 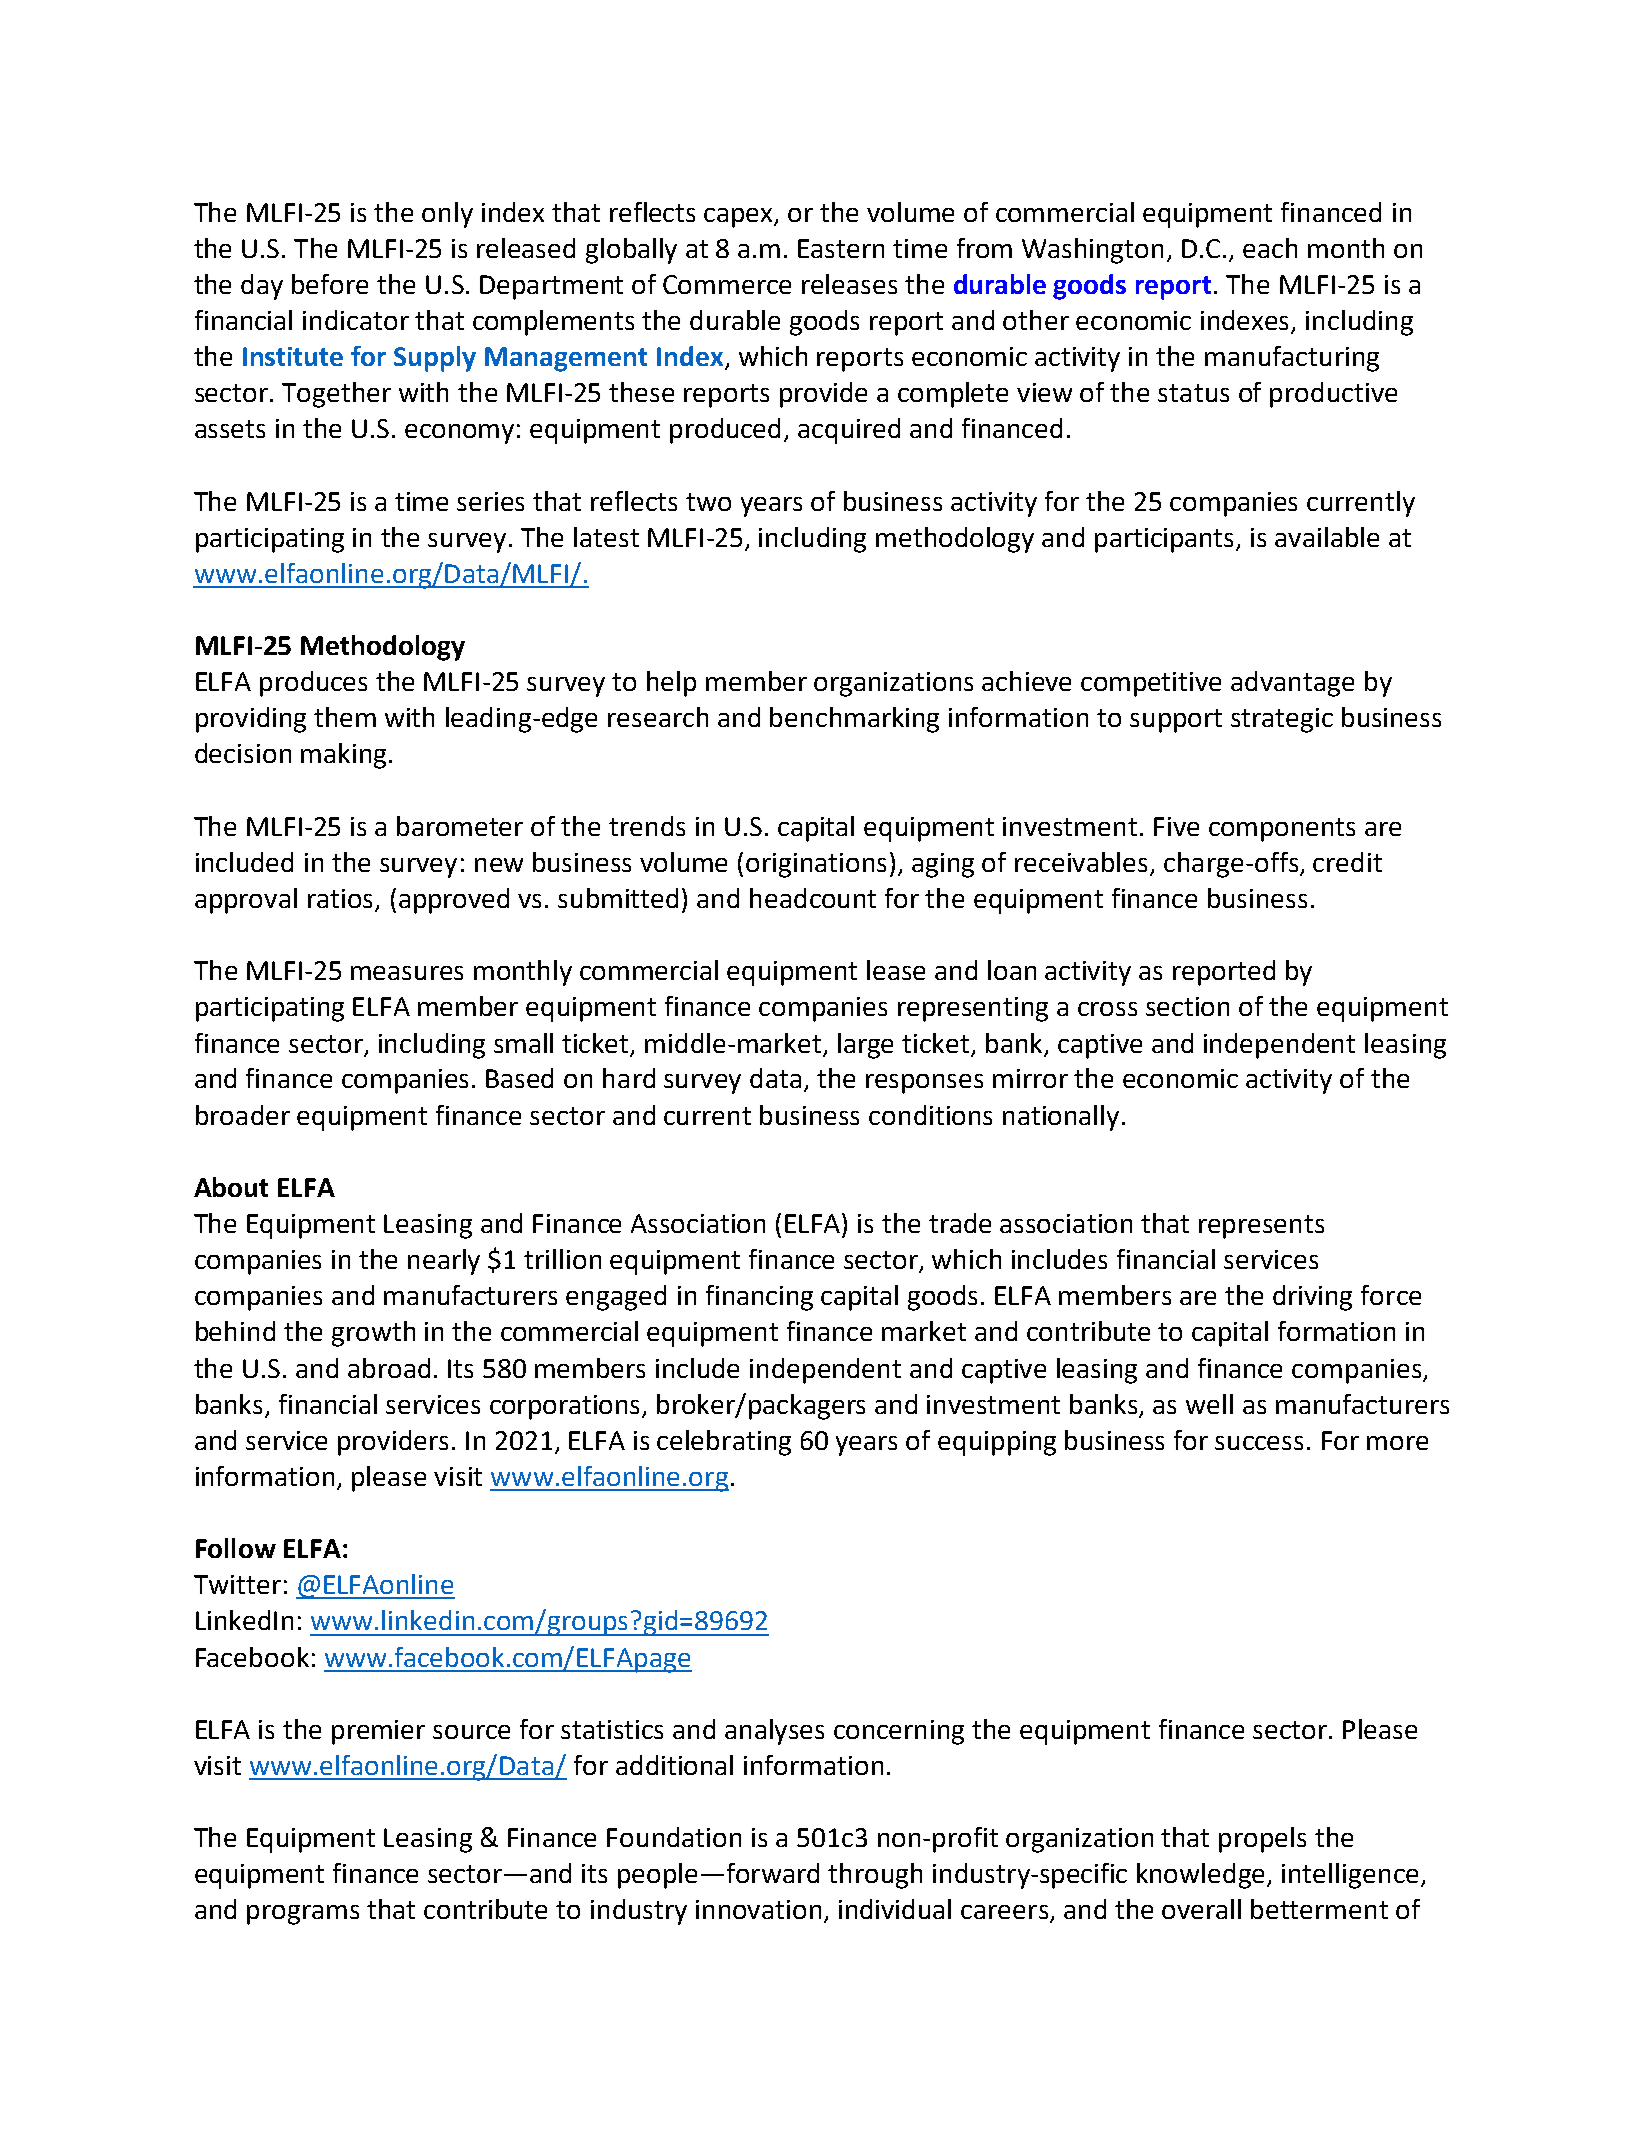 I want to click on two, so click(x=708, y=502).
